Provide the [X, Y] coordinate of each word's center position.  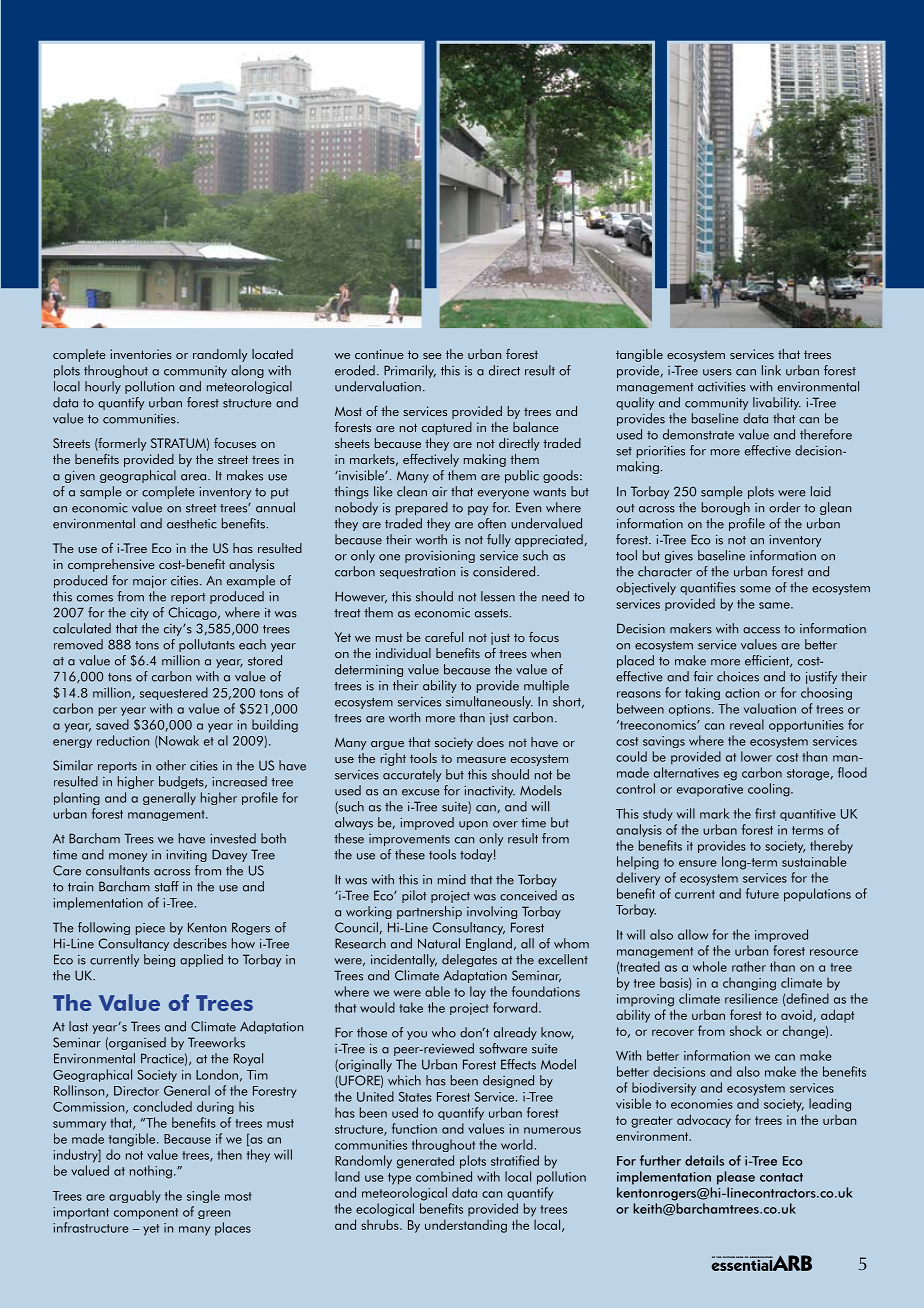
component [146, 1213]
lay [478, 992]
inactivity [489, 792]
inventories [141, 354]
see [432, 356]
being [159, 960]
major [150, 582]
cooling [770, 790]
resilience [751, 998]
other [171, 765]
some [755, 589]
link [771, 370]
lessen [498, 596]
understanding [466, 1226]
